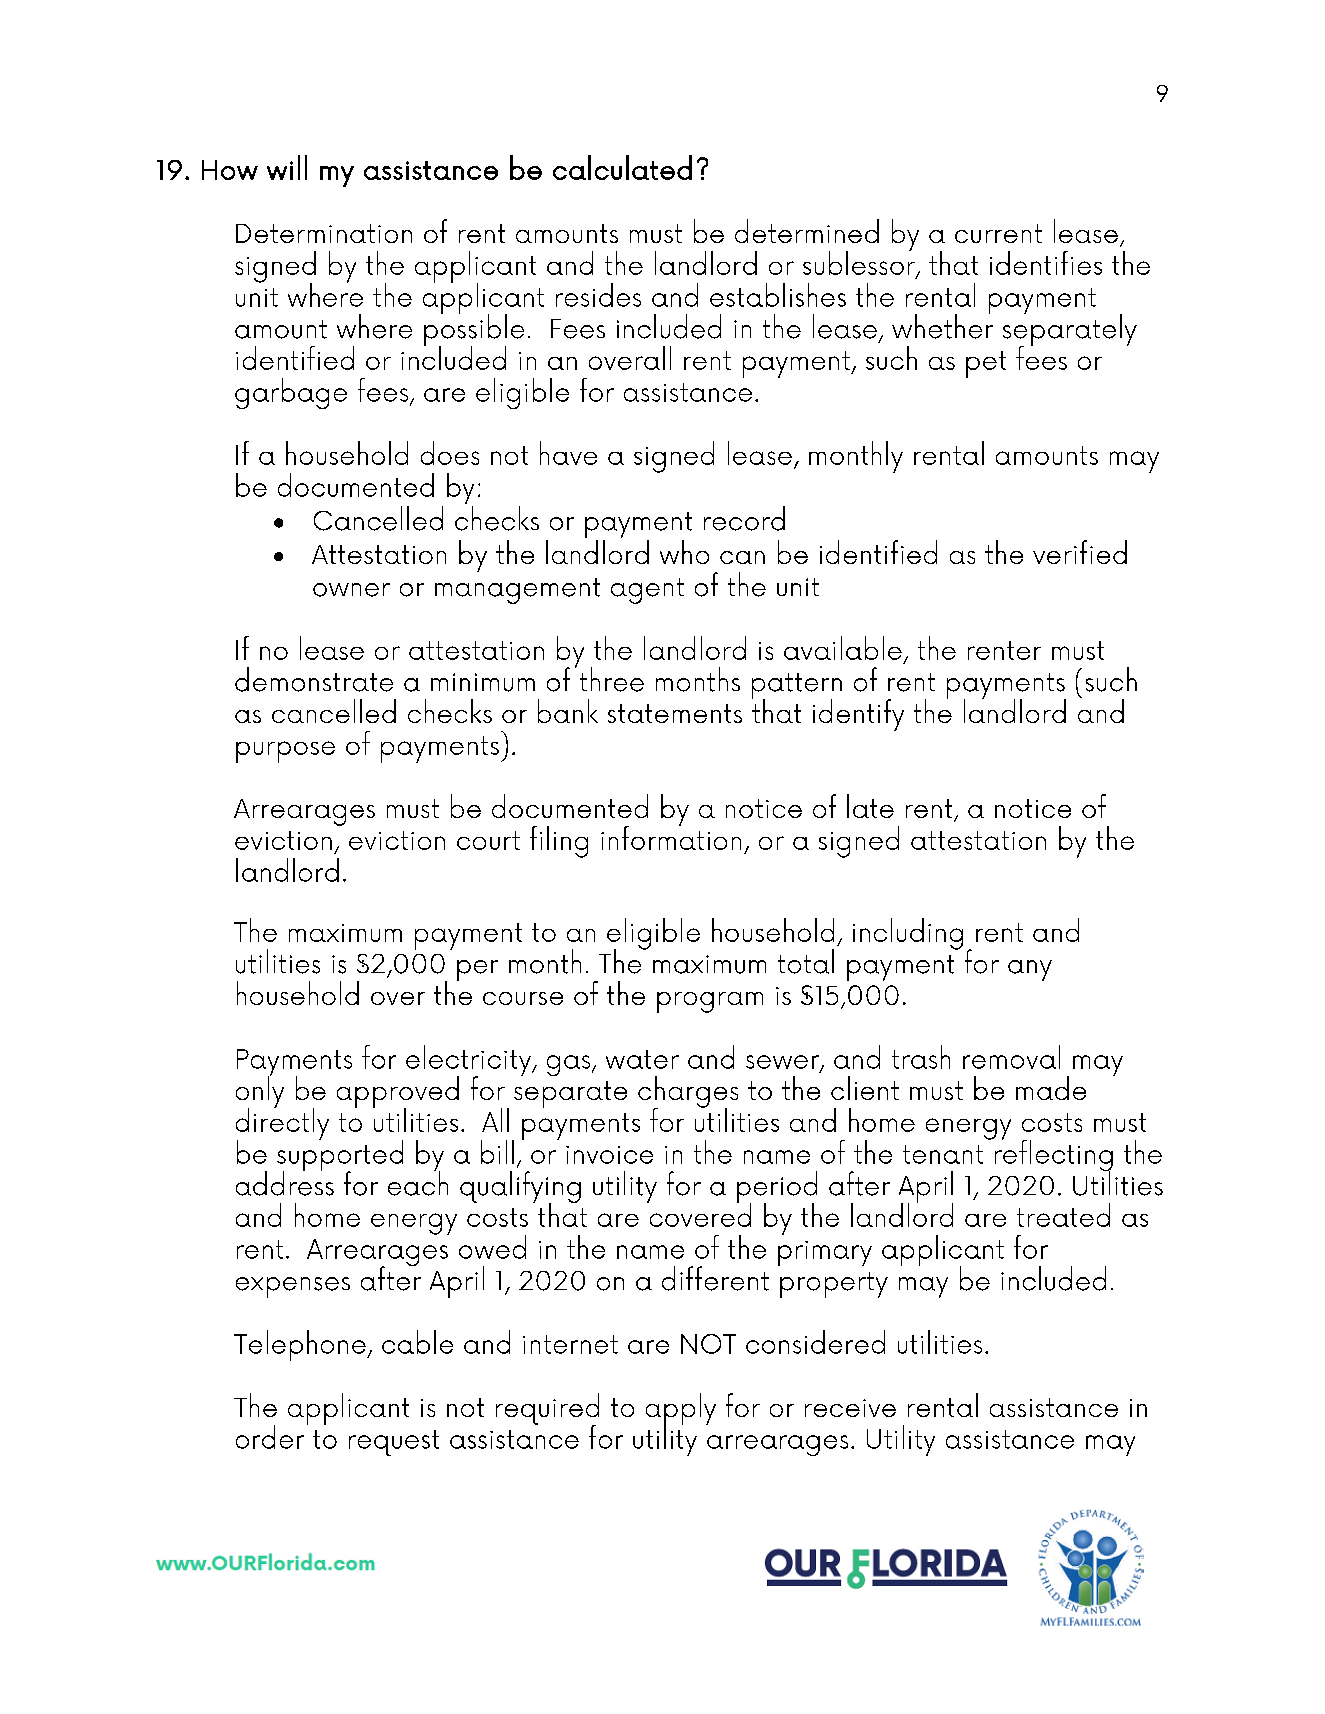  I want to click on statements, so click(675, 713).
